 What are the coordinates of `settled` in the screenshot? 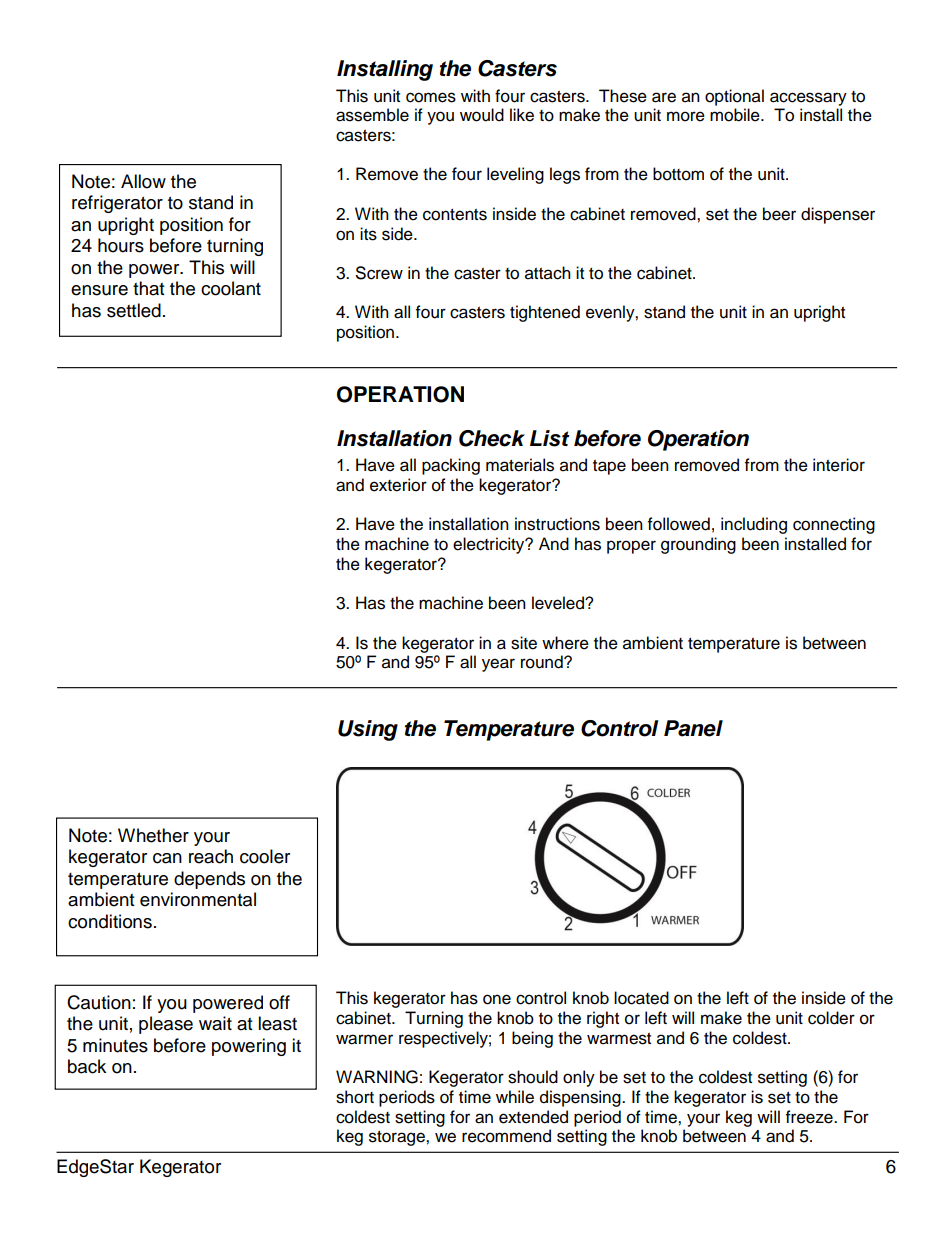 It's located at (134, 310).
